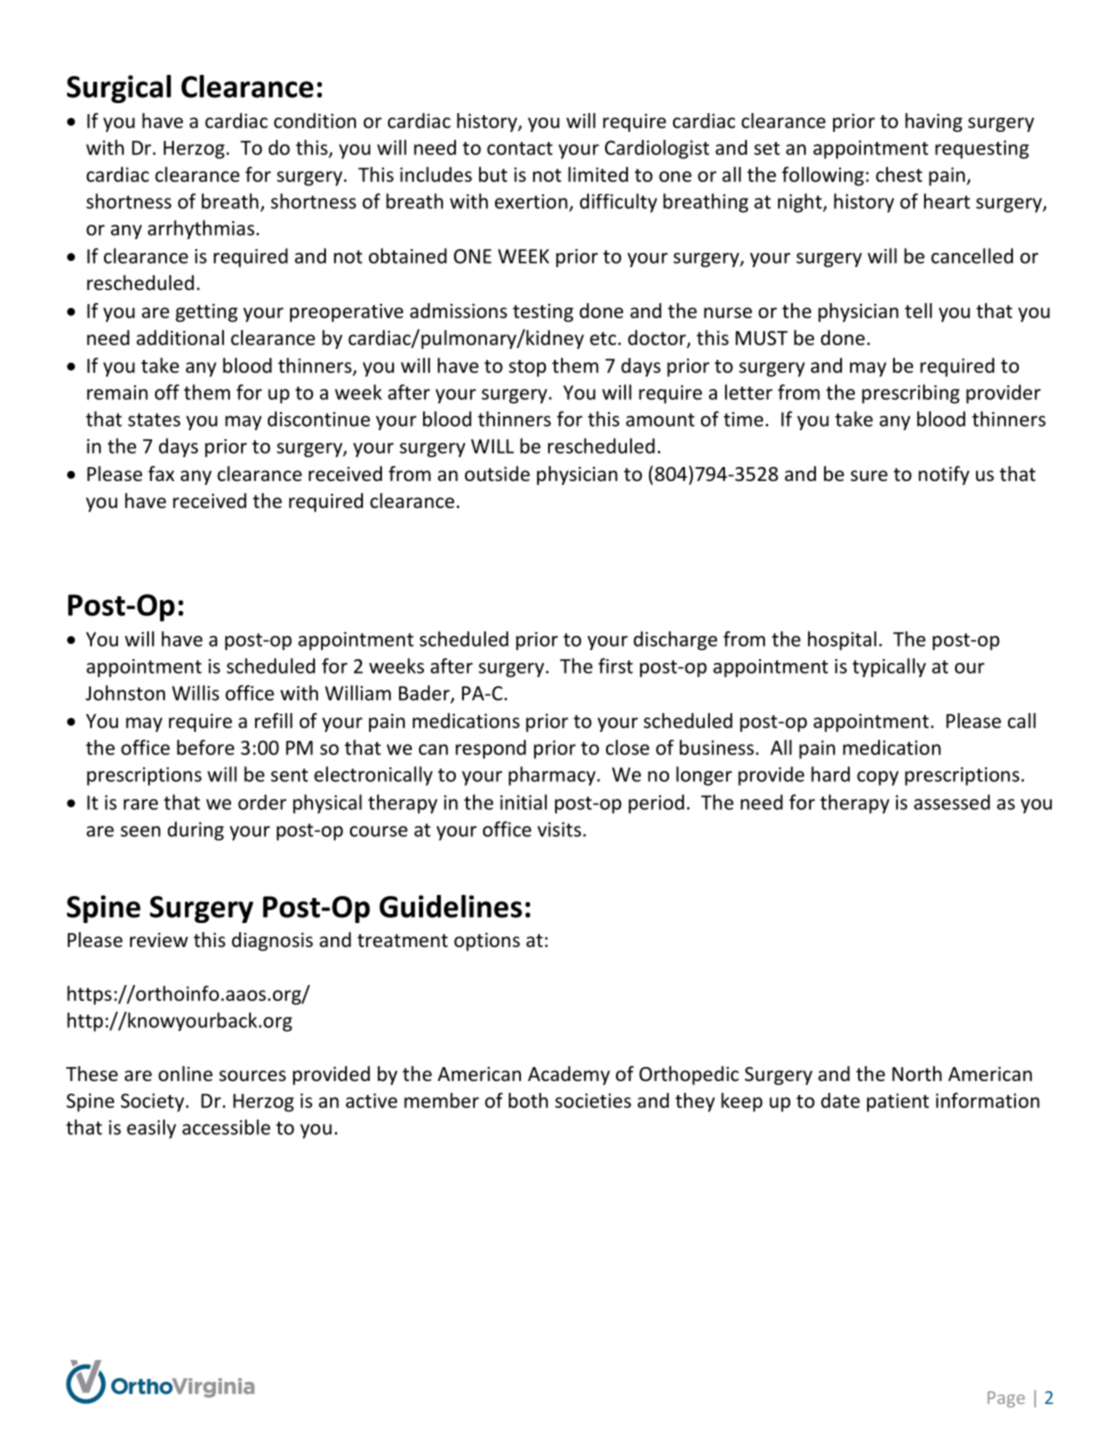 Image resolution: width=1120 pixels, height=1449 pixels. What do you see at coordinates (185, 1073) in the document?
I see `online` at bounding box center [185, 1073].
